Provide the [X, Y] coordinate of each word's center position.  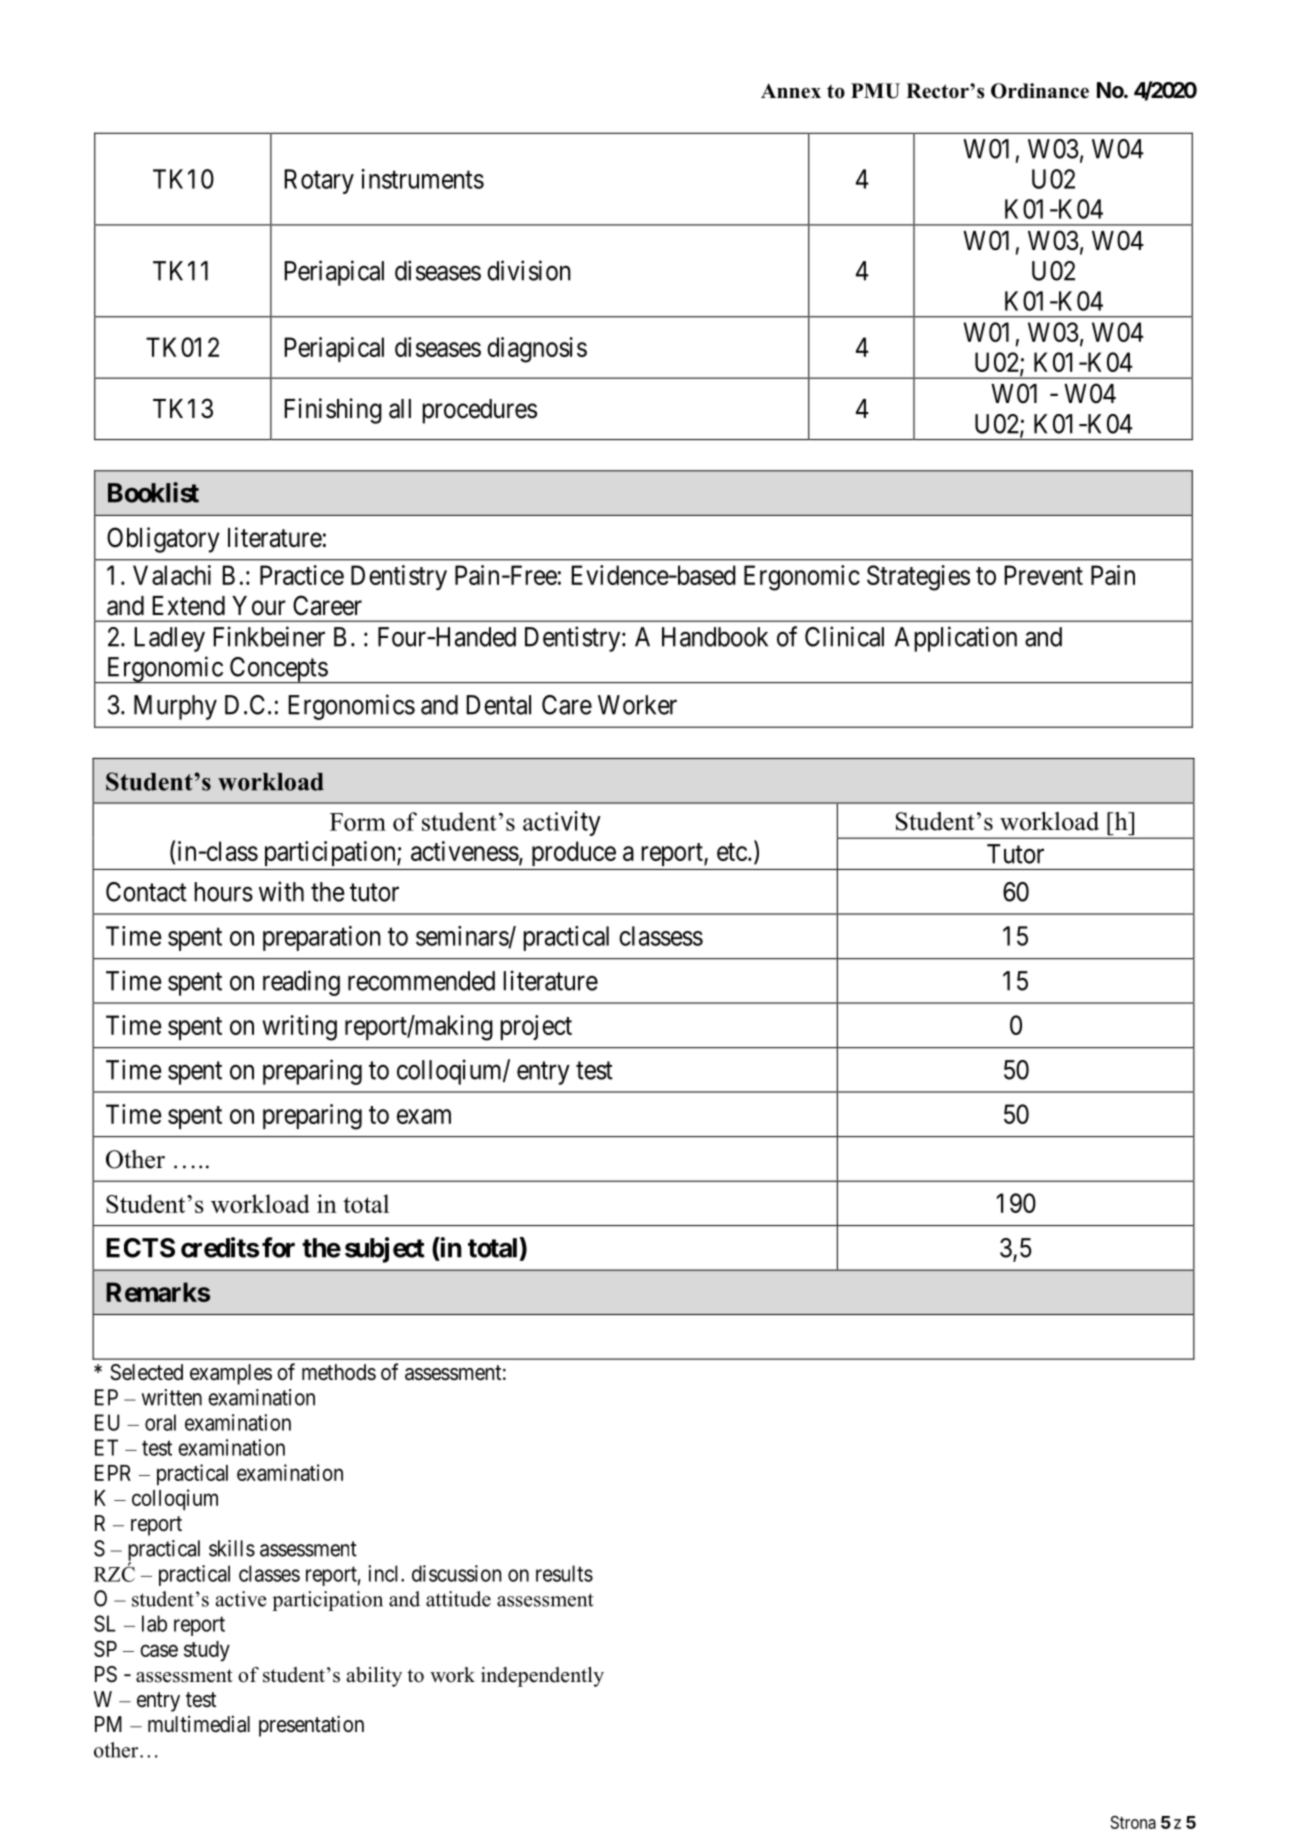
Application [956, 639]
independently [542, 1677]
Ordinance [1040, 91]
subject [385, 1250]
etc [732, 852]
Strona [1133, 1822]
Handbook [715, 637]
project [536, 1027]
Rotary [319, 181]
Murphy [175, 707]
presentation [311, 1726]
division [529, 270]
